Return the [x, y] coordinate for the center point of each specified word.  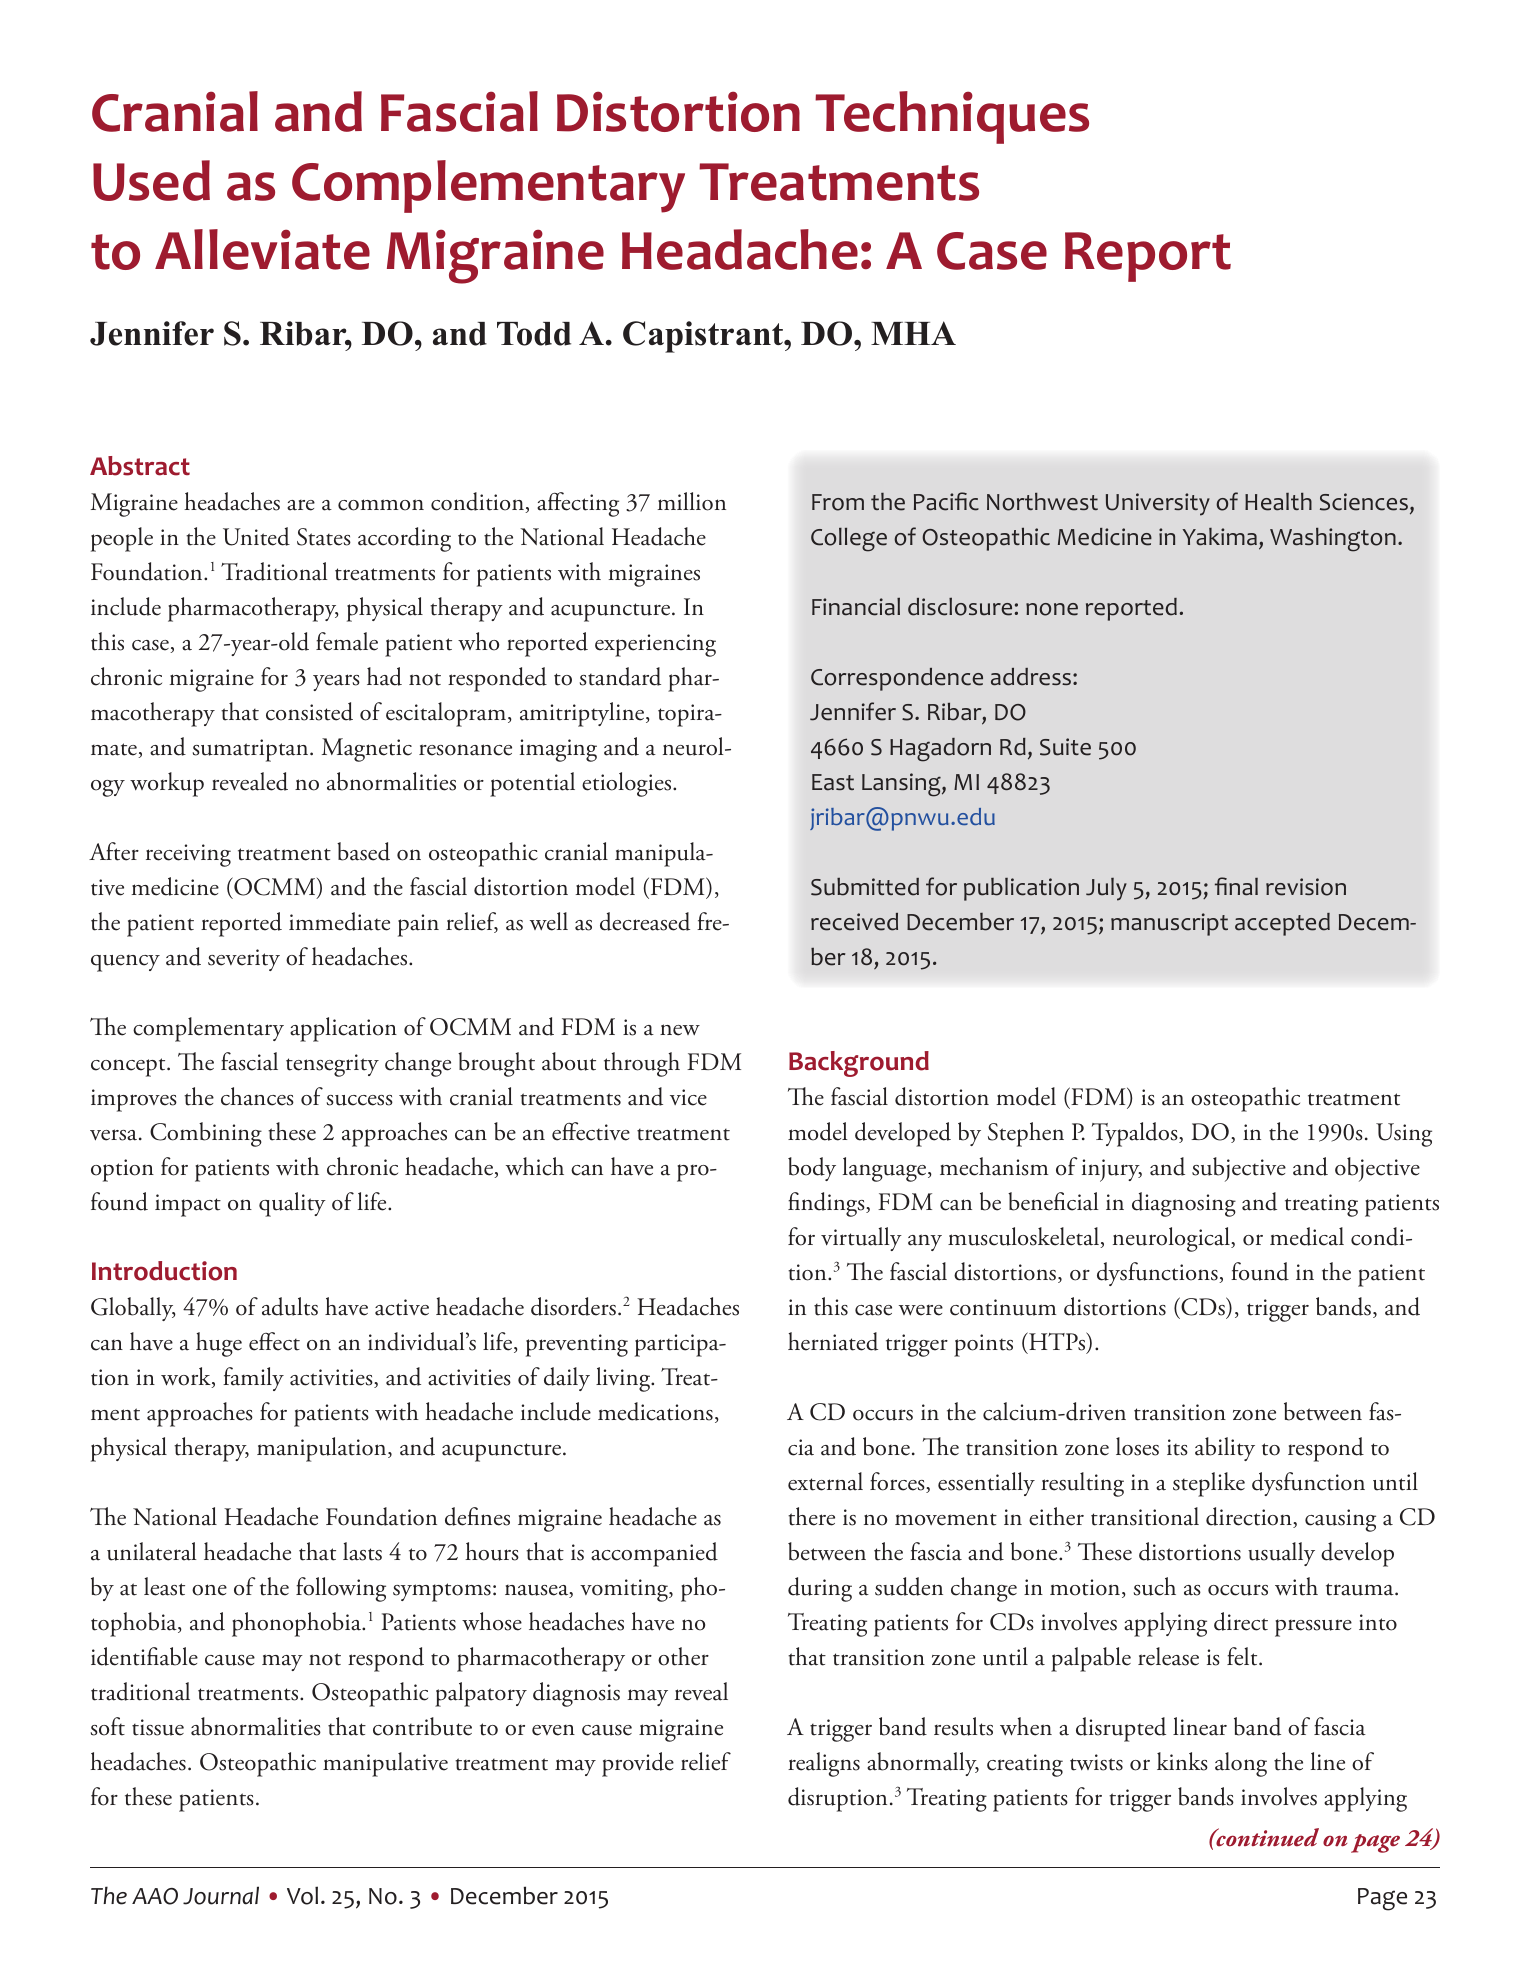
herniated [833, 1341]
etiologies [628, 784]
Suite [1065, 747]
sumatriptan [252, 750]
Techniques [952, 117]
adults [290, 1306]
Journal [221, 1895]
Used [151, 180]
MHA [913, 333]
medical [1307, 1236]
